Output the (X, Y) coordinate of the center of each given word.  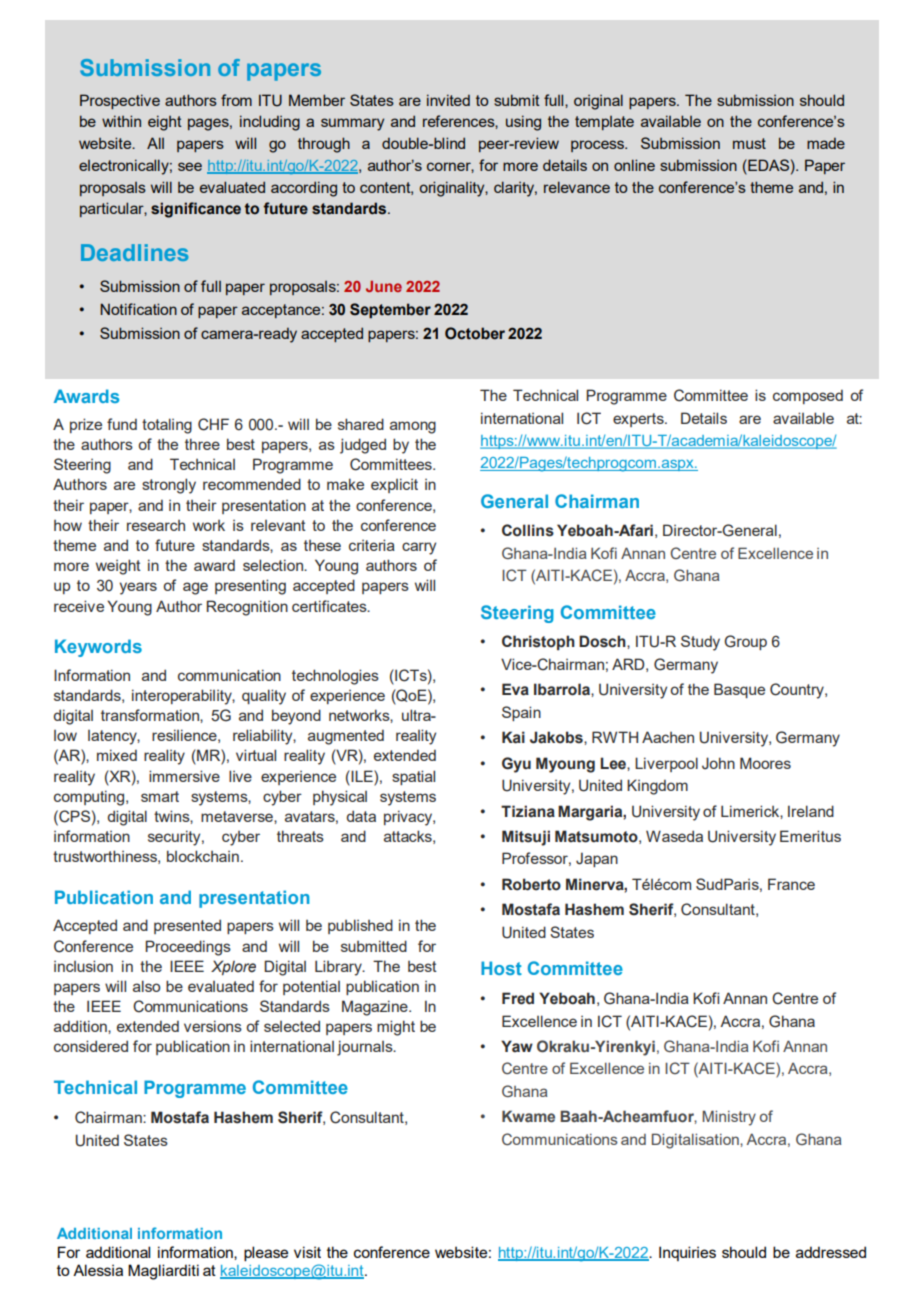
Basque (739, 690)
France (791, 884)
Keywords (98, 648)
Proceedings (188, 948)
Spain (521, 713)
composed (808, 397)
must (749, 143)
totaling (167, 426)
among (413, 427)
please (266, 1254)
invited (448, 100)
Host (501, 968)
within (121, 121)
